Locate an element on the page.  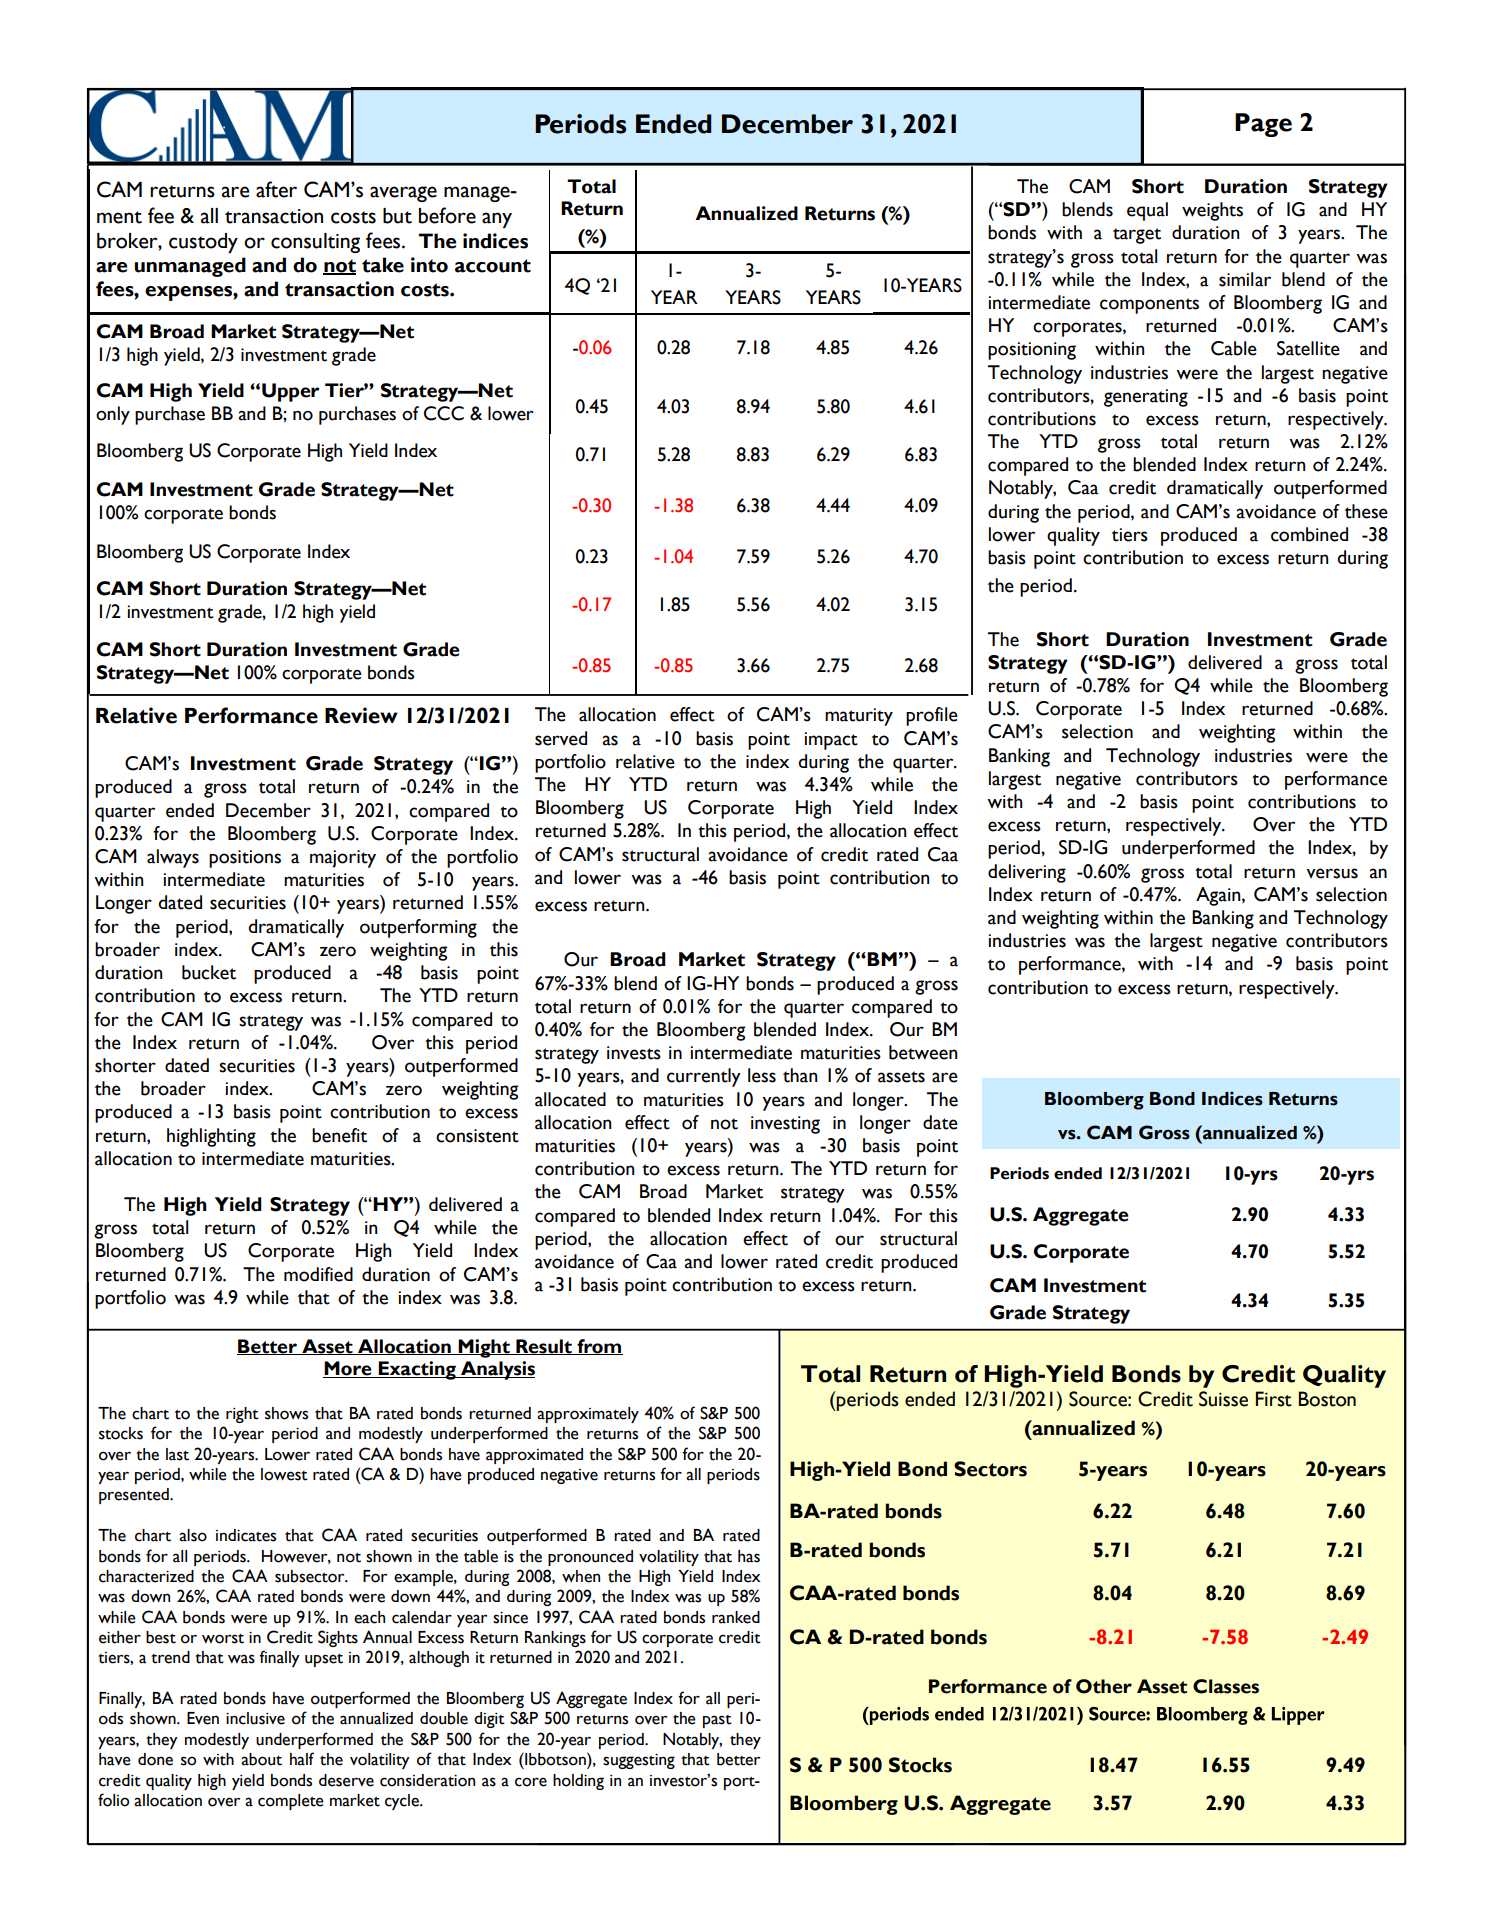
about is located at coordinates (261, 1759).
